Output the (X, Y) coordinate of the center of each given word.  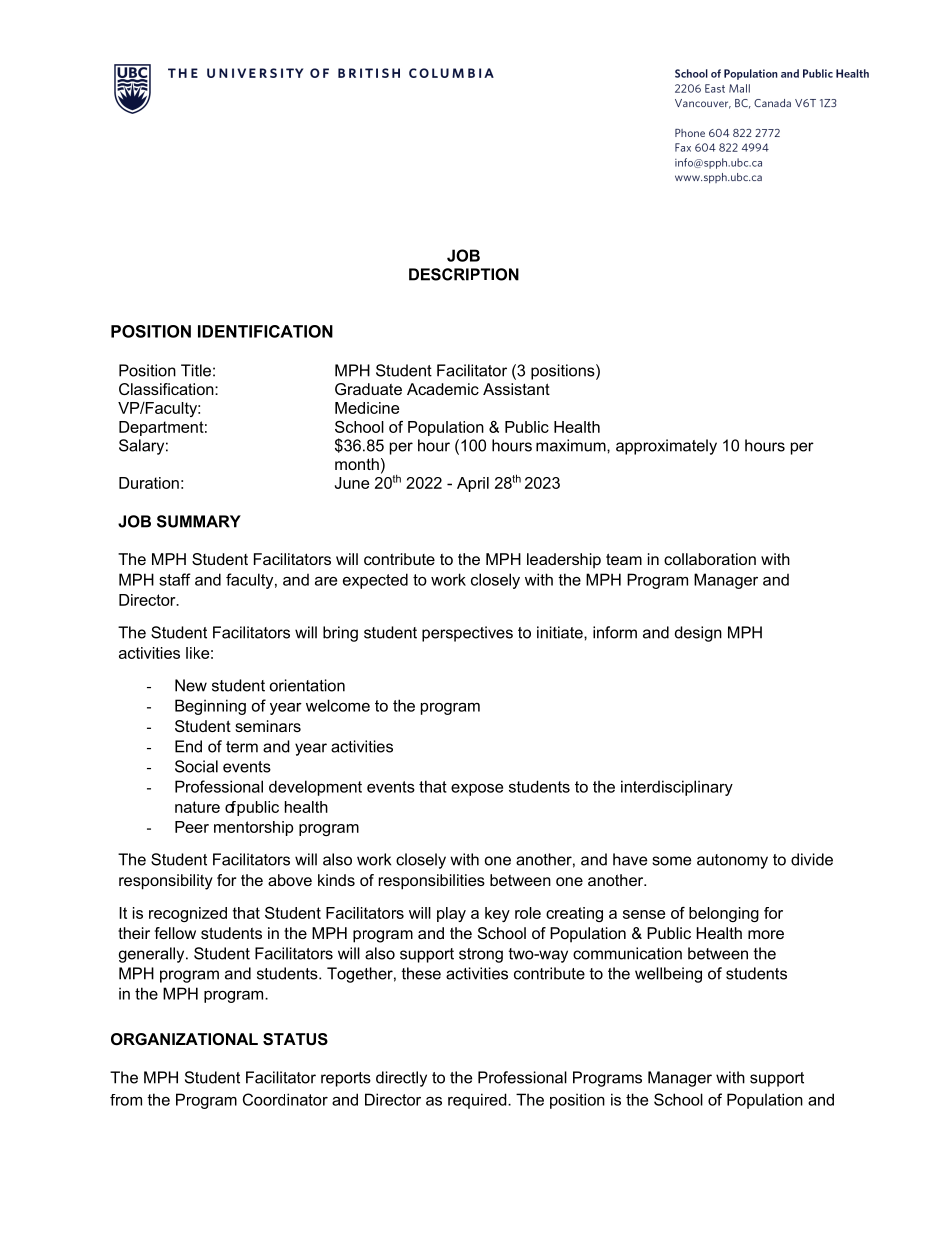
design (698, 634)
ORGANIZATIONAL (184, 1039)
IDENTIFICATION (265, 331)
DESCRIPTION (464, 274)
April (473, 484)
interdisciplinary (677, 788)
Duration (149, 483)
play (451, 914)
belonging (724, 914)
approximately (666, 447)
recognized (188, 914)
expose (477, 789)
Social (196, 766)
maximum (572, 445)
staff (175, 579)
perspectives (467, 634)
